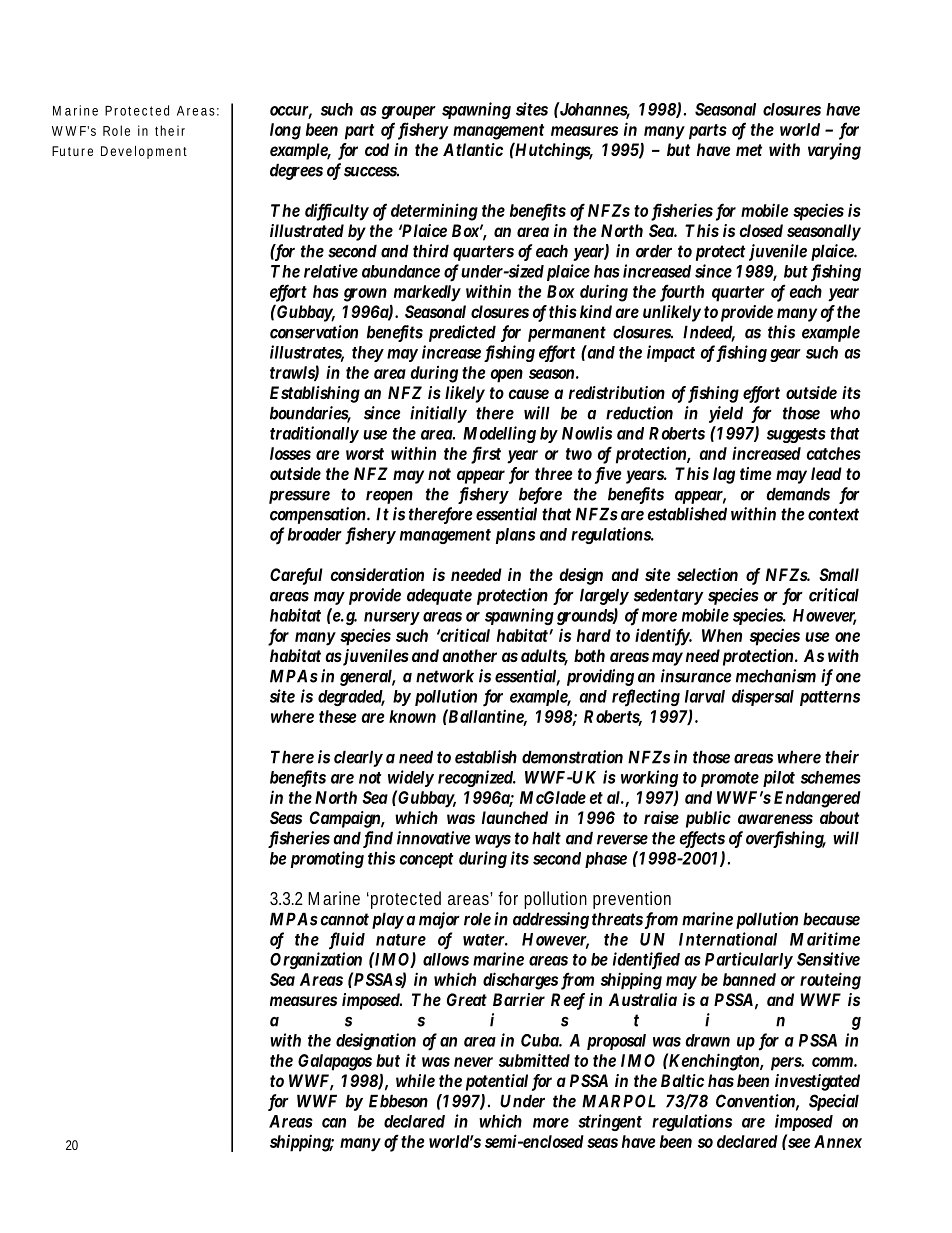 The width and height of the screenshot is (952, 1233). Describe the element at coordinates (285, 131) in the screenshot. I see `long` at that location.
